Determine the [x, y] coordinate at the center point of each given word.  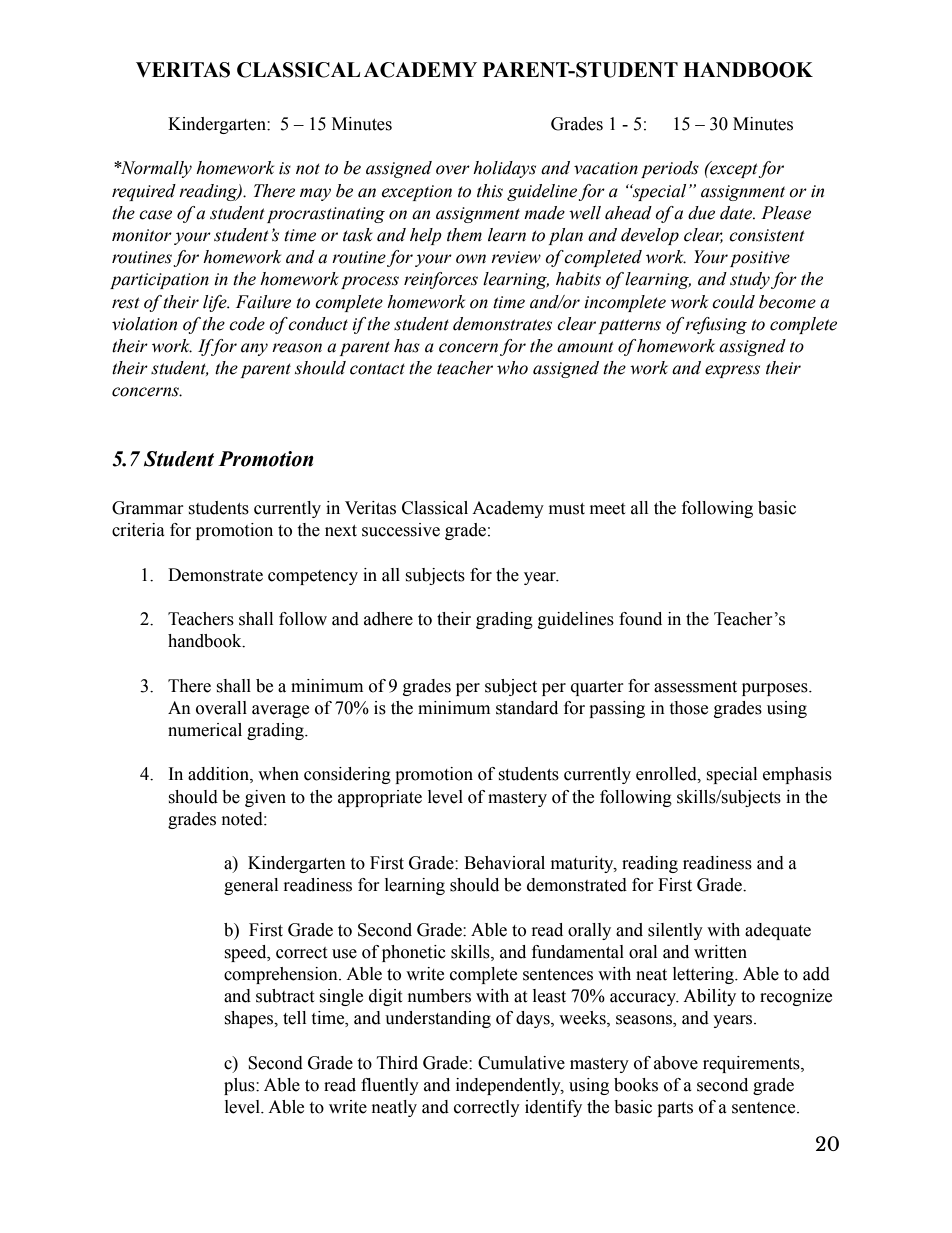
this [490, 191]
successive [401, 530]
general [251, 886]
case [155, 215]
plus [240, 1086]
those [688, 708]
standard [527, 708]
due [701, 213]
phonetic [414, 953]
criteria [138, 530]
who [512, 368]
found [640, 619]
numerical [205, 730]
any [254, 349]
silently [675, 931]
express [732, 371]
